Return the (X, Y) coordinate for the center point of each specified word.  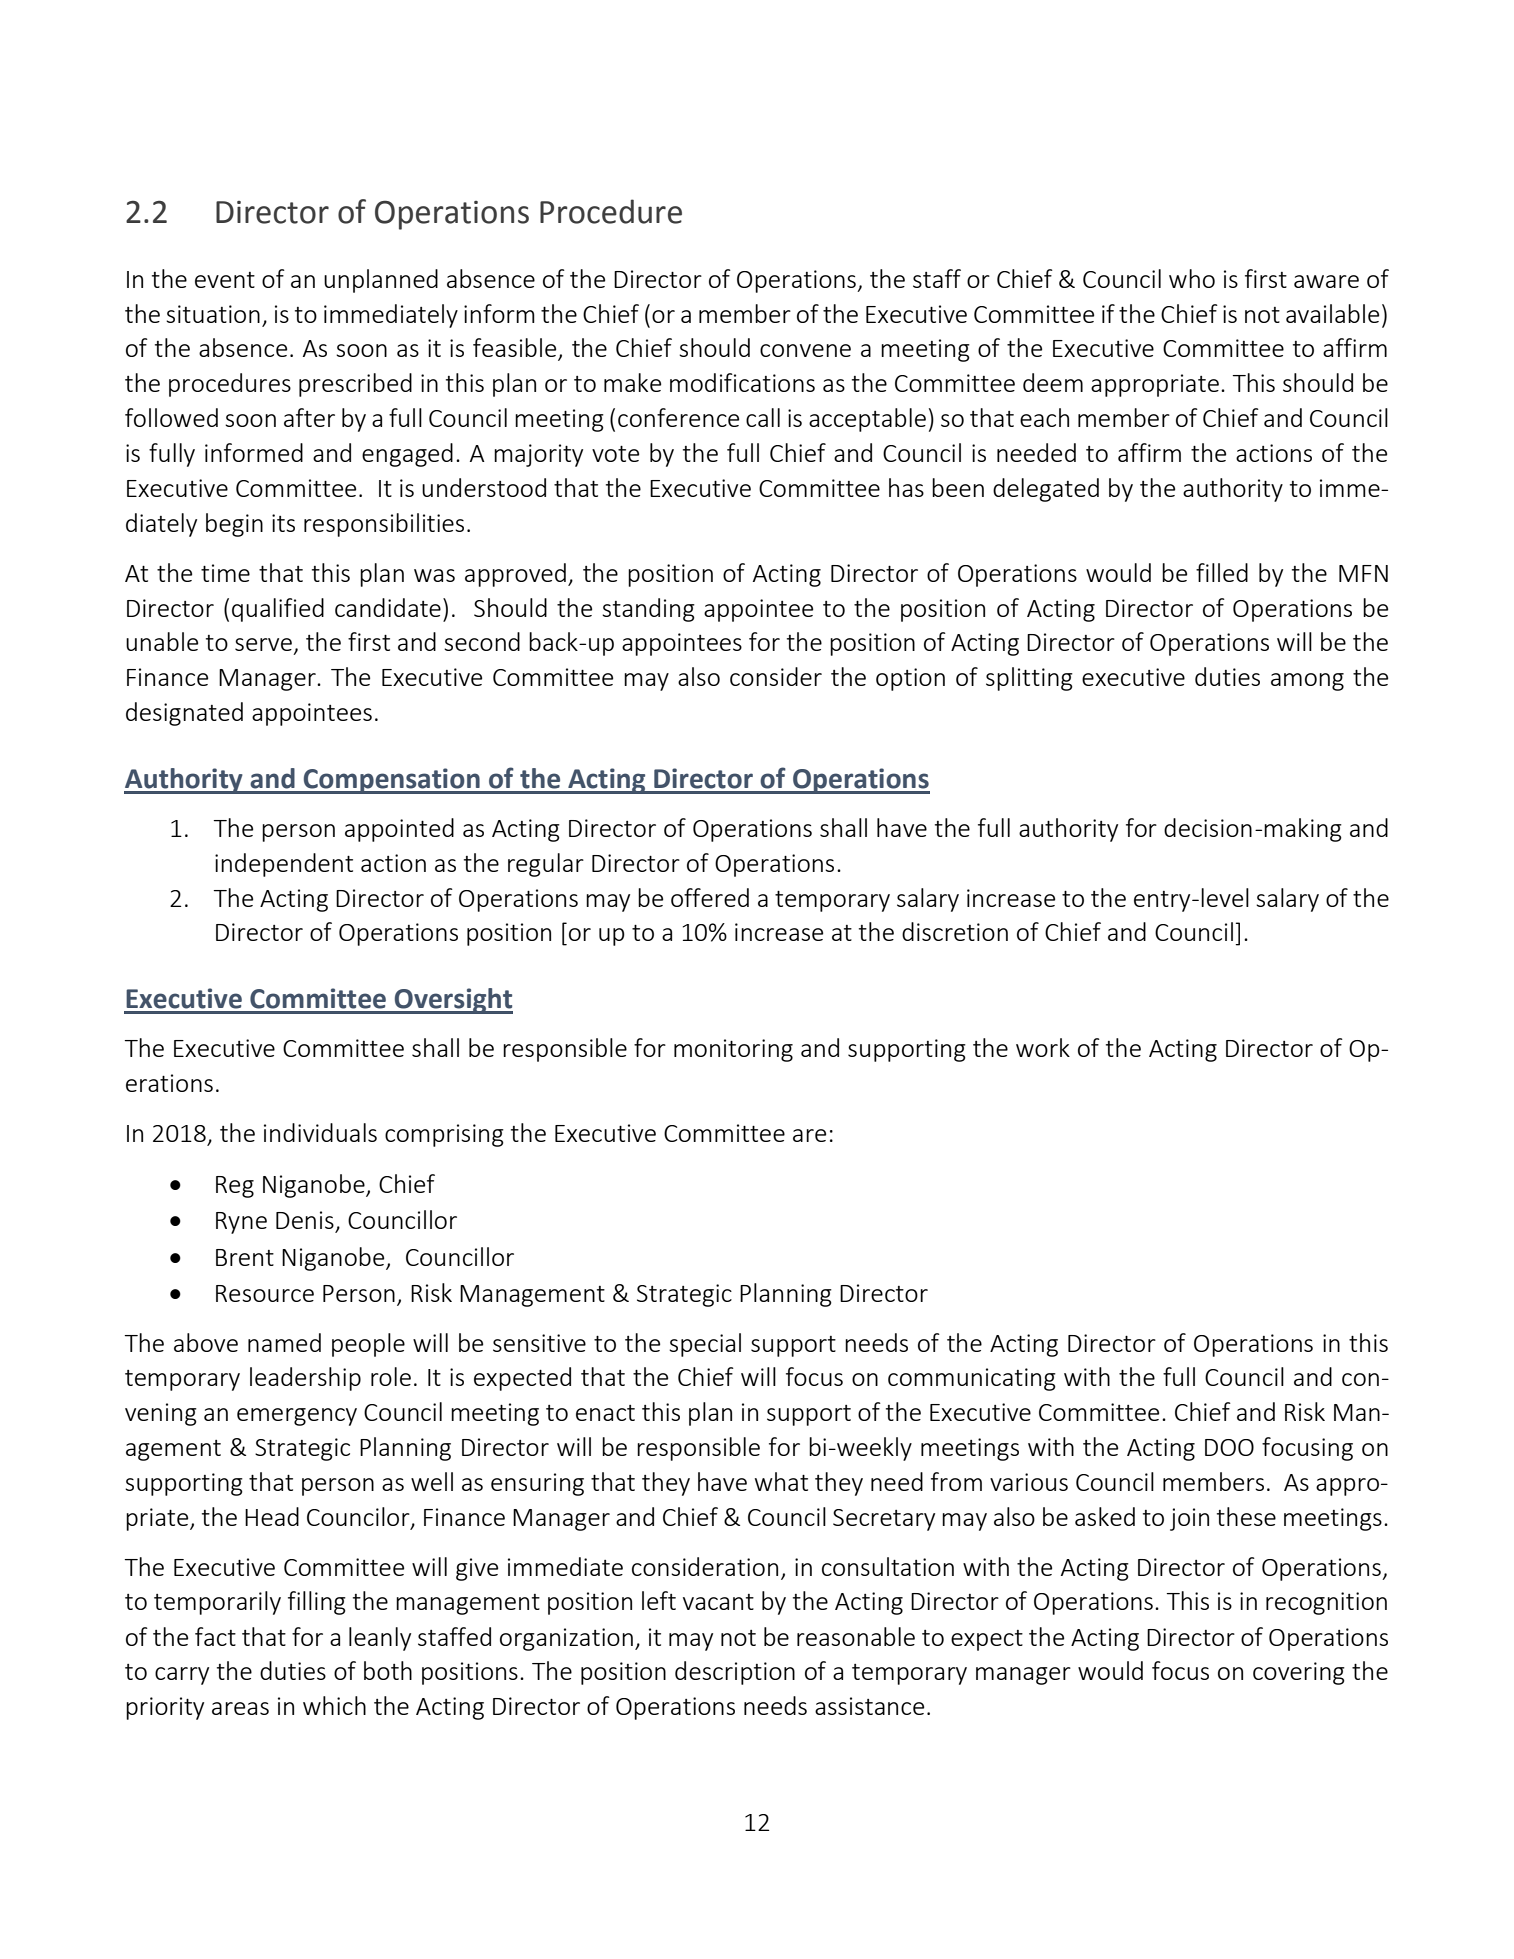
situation (213, 314)
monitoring (733, 1050)
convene (805, 350)
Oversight (453, 1001)
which (334, 1705)
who (1192, 278)
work (1043, 1047)
